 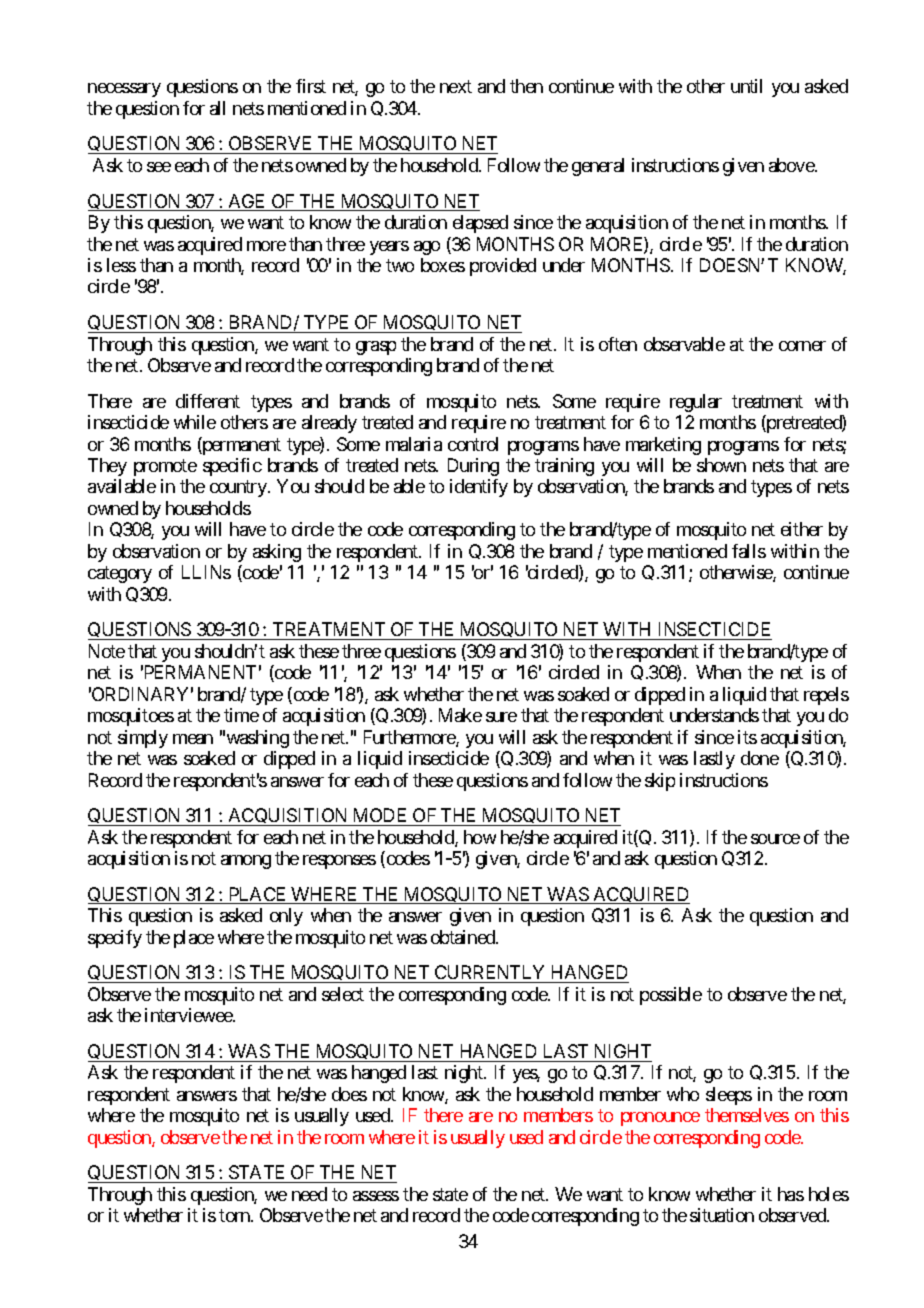 I want to click on Note, so click(x=107, y=651).
